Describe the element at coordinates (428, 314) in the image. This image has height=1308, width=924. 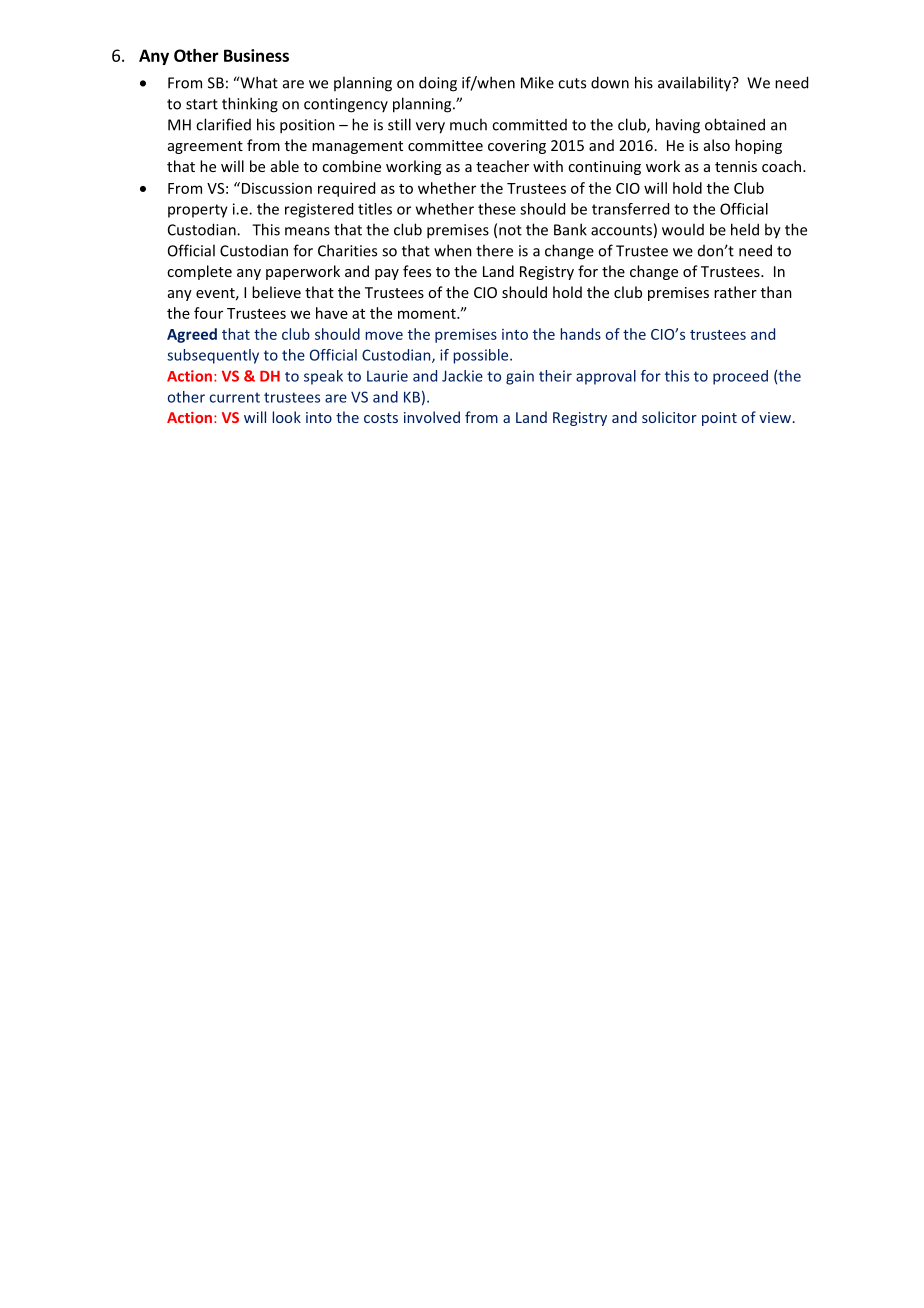
I see `moment` at that location.
